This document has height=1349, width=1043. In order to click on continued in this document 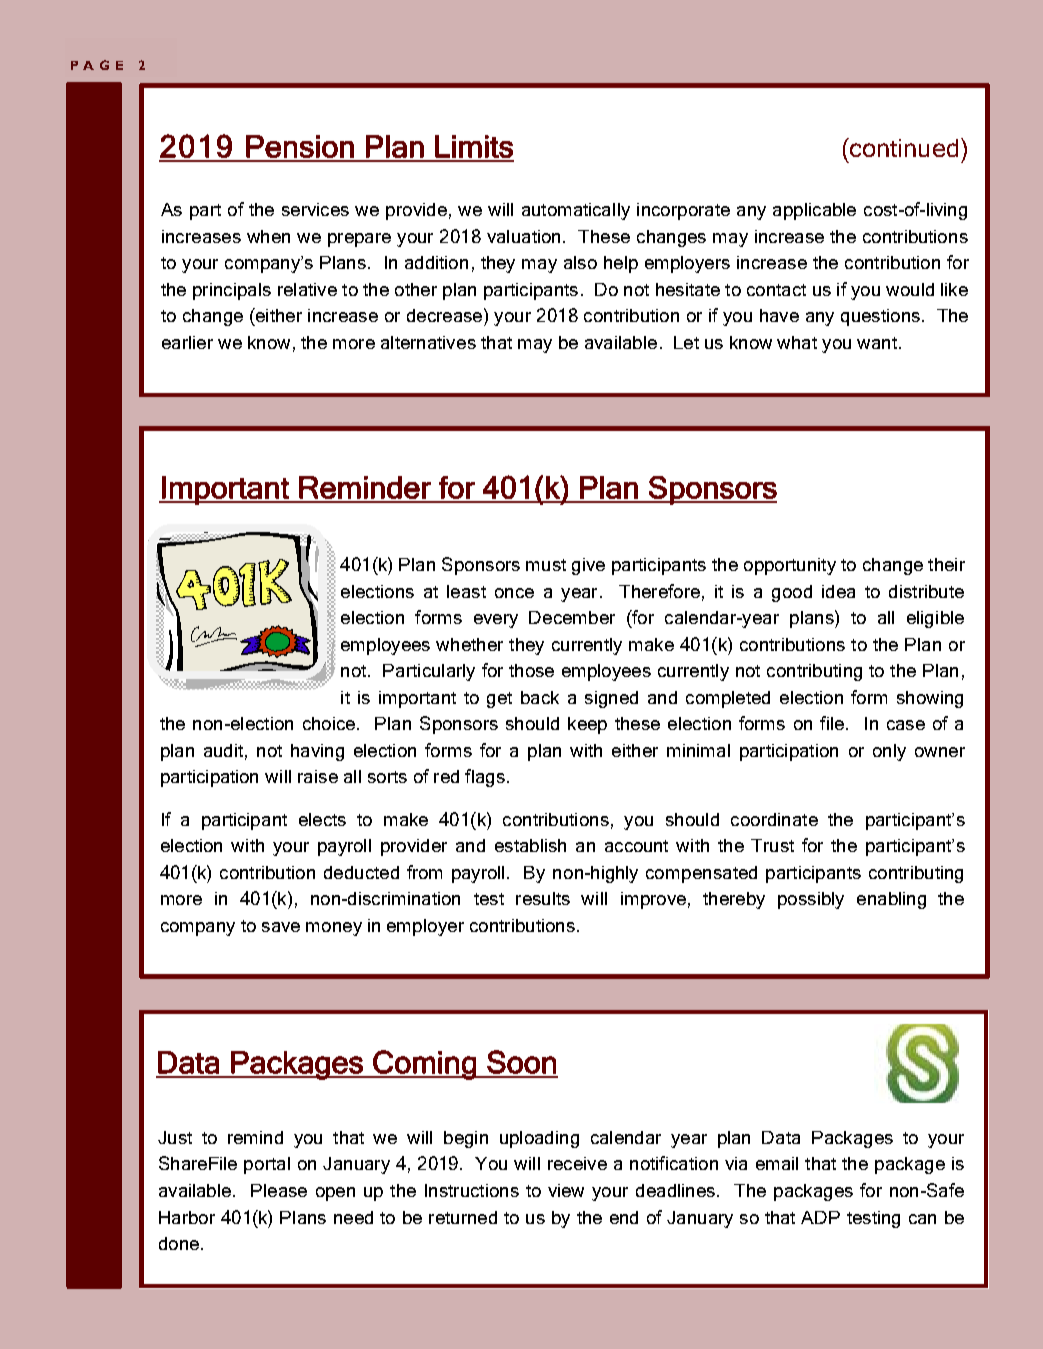, I will do `click(903, 147)`.
